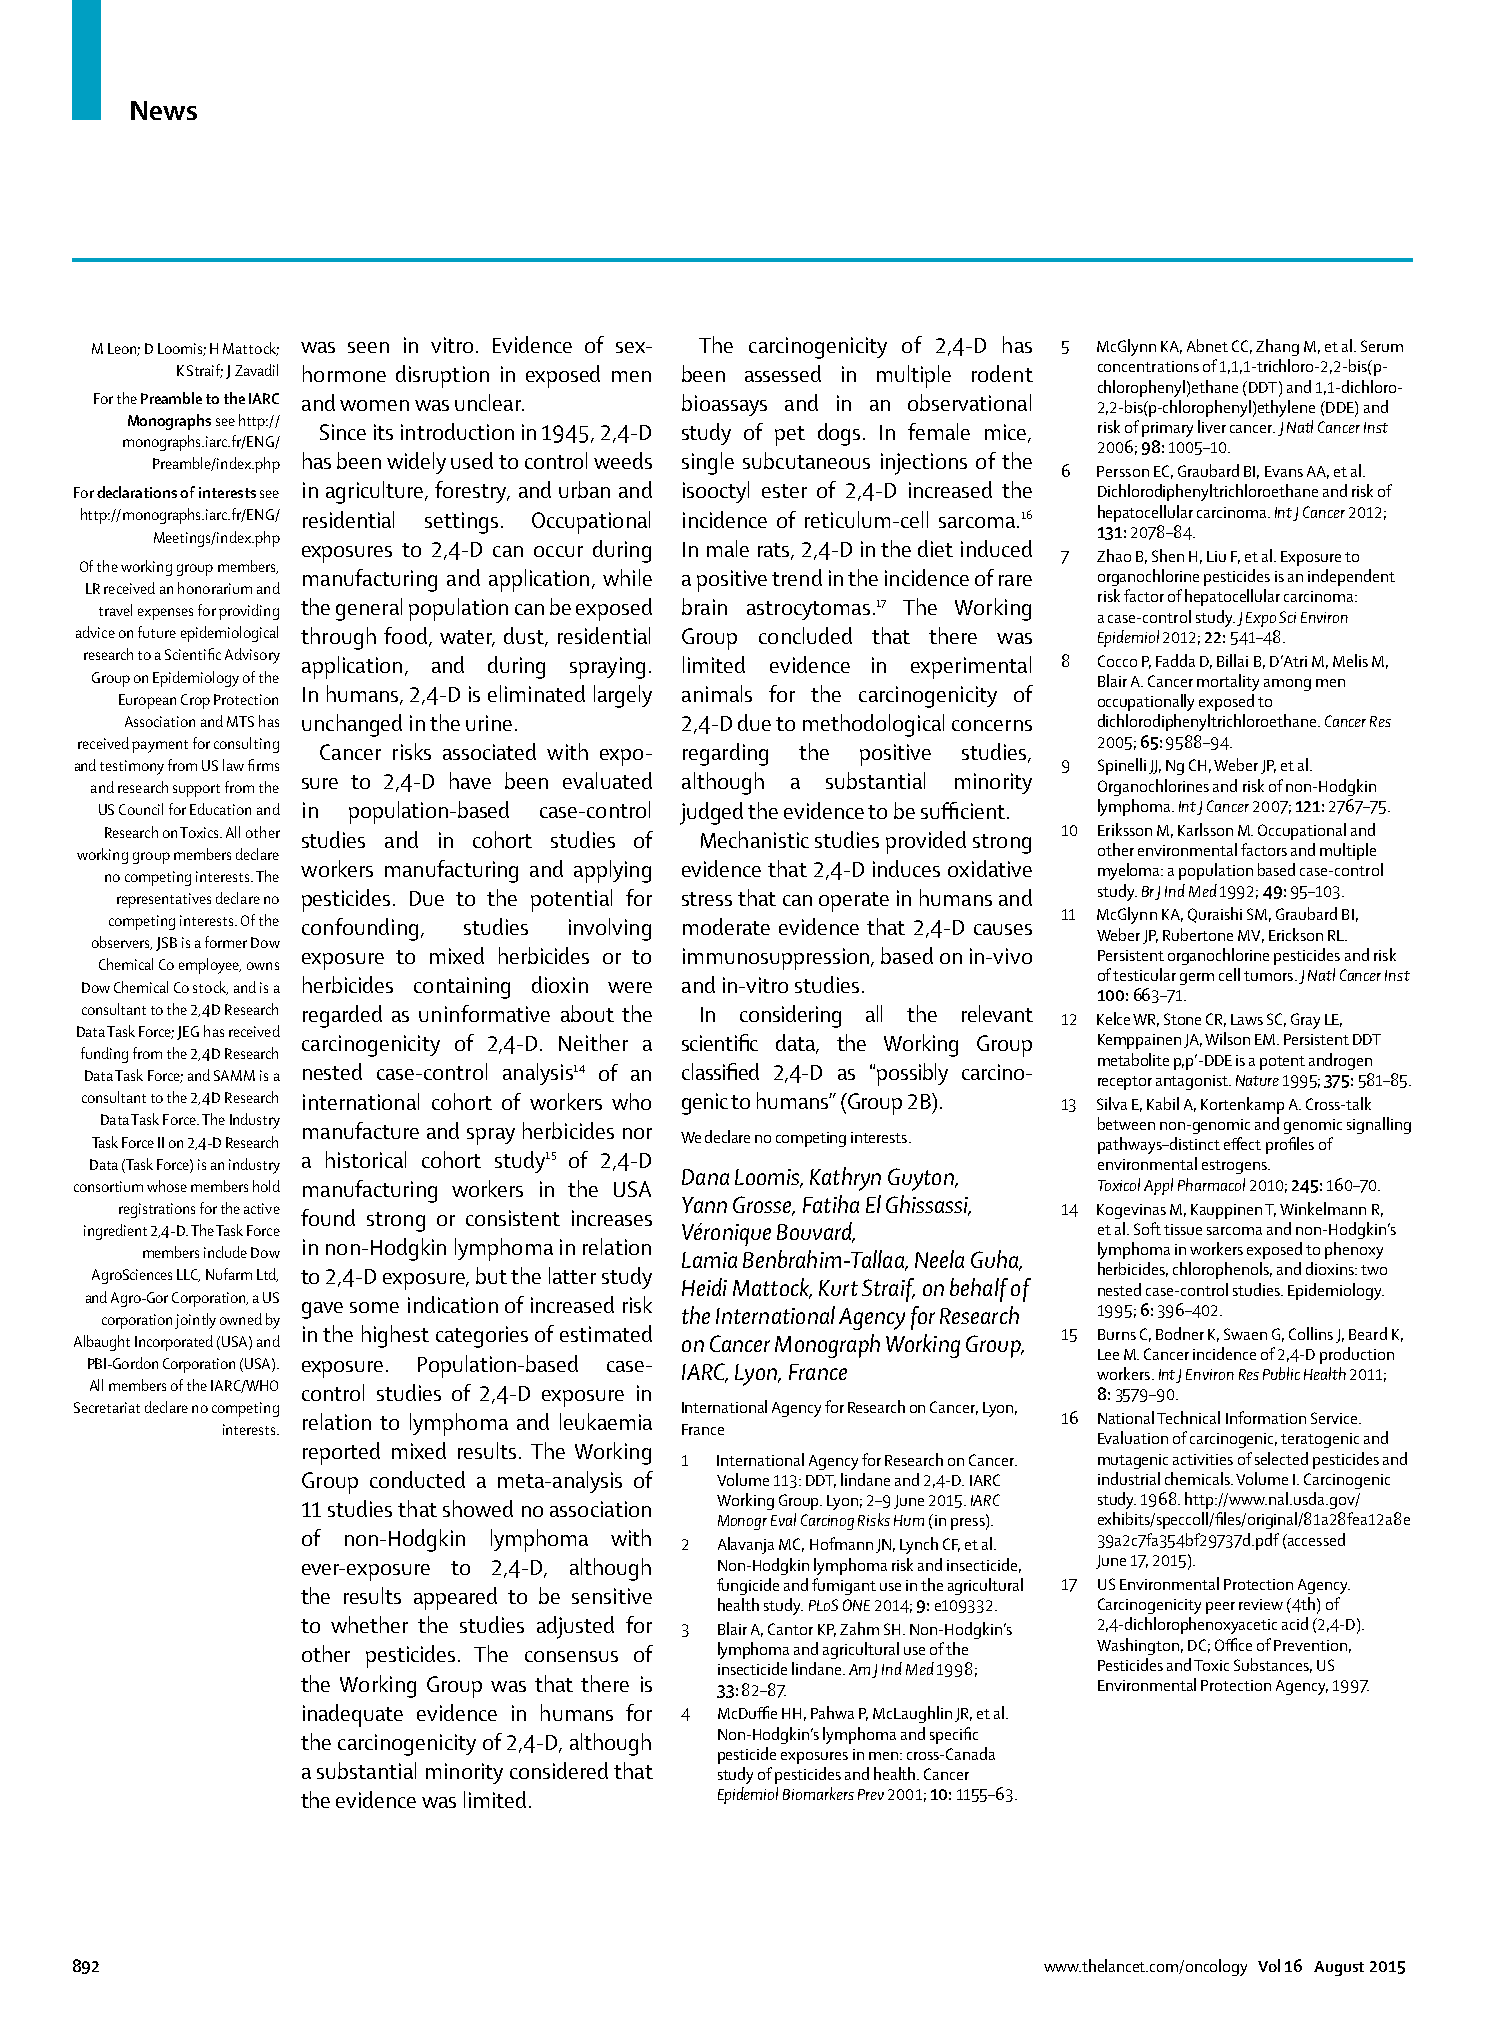 The image size is (1506, 2023). Describe the element at coordinates (1216, 556) in the page. I see `Liu` at that location.
